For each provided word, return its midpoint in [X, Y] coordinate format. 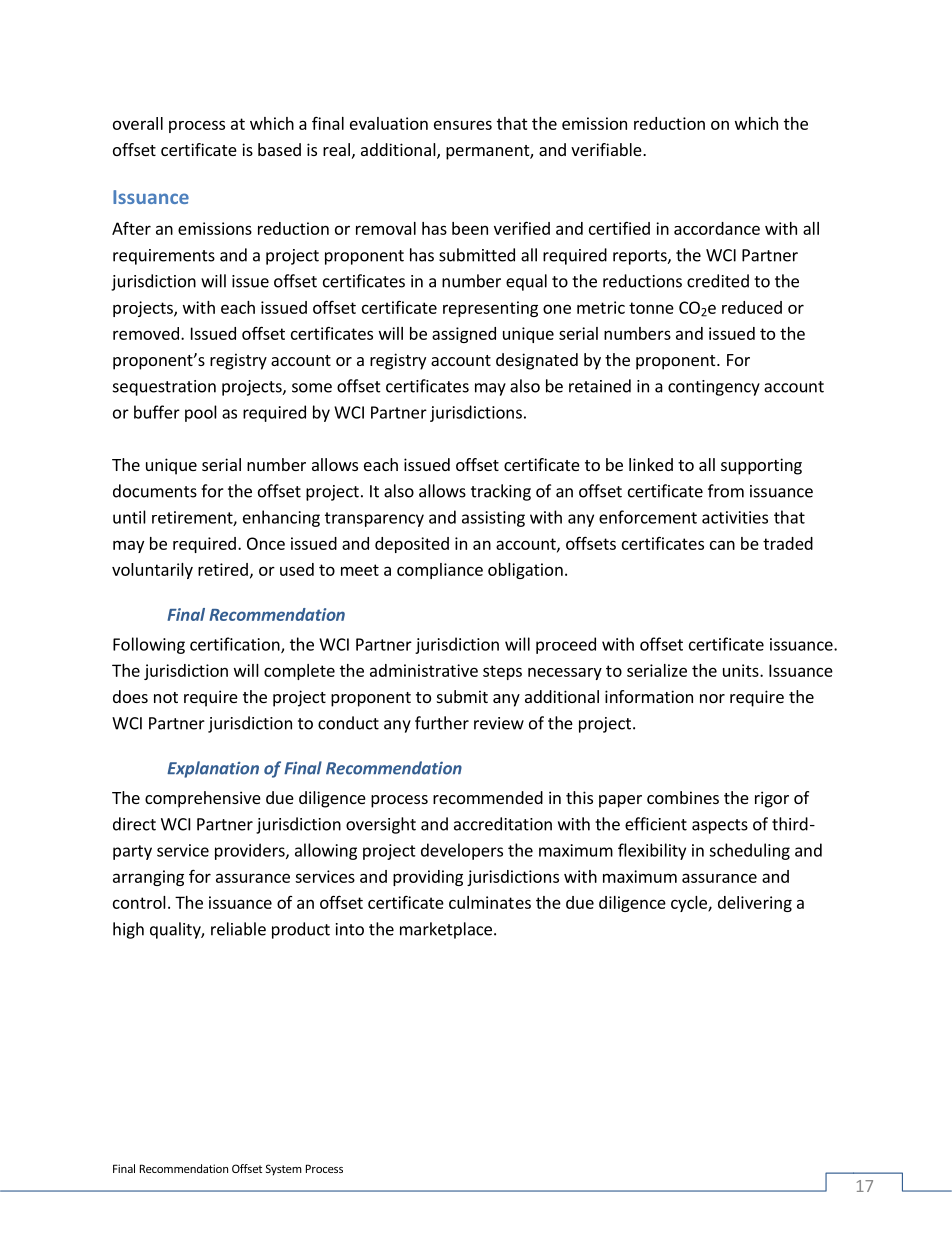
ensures [463, 125]
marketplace [446, 930]
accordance [717, 228]
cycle [690, 904]
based [279, 149]
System [284, 1170]
